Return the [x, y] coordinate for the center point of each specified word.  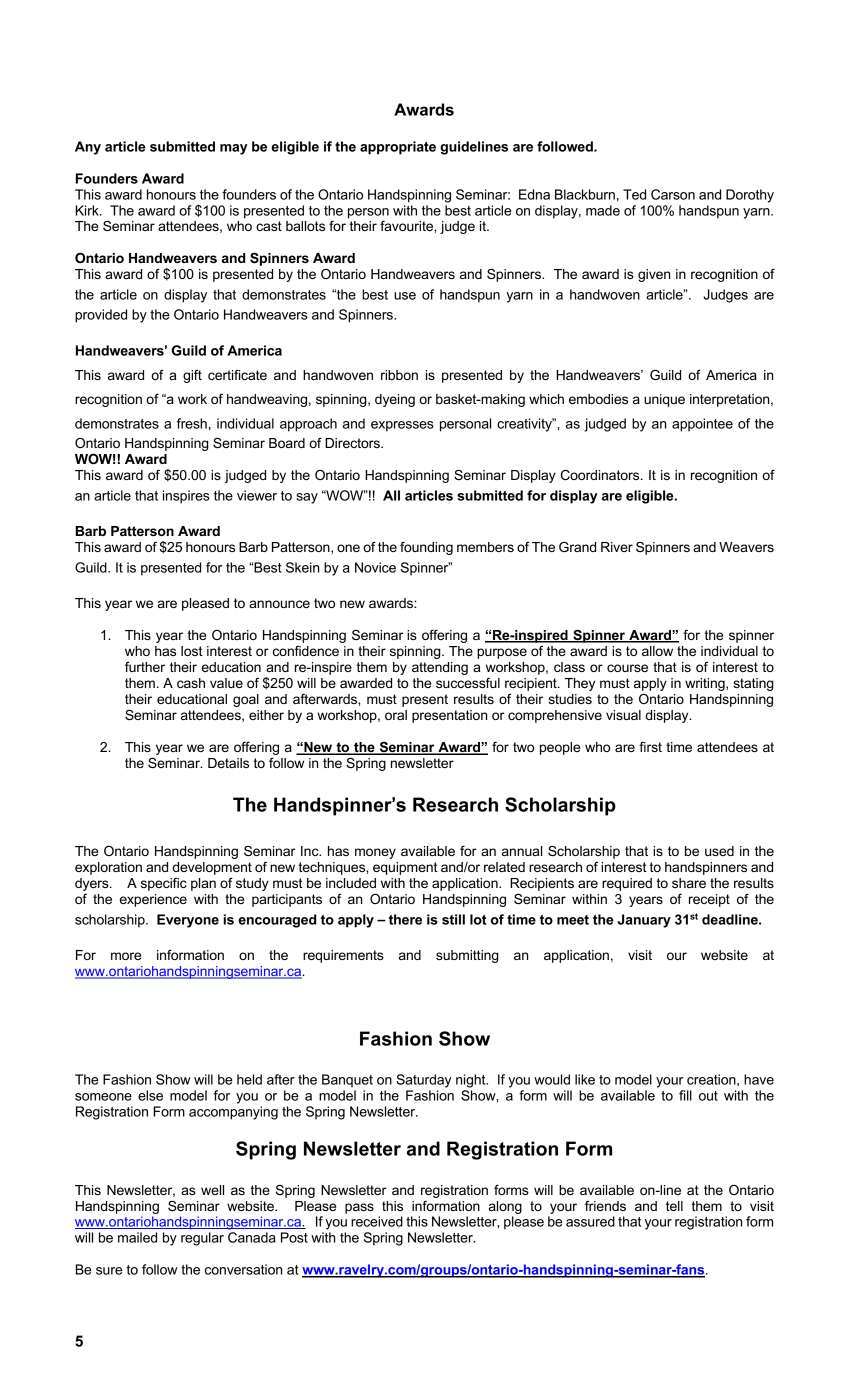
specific [164, 884]
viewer [257, 495]
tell [674, 1206]
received [377, 1221]
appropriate [398, 148]
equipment [405, 868]
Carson [673, 194]
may [234, 149]
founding [426, 548]
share [689, 883]
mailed [137, 1237]
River [617, 547]
